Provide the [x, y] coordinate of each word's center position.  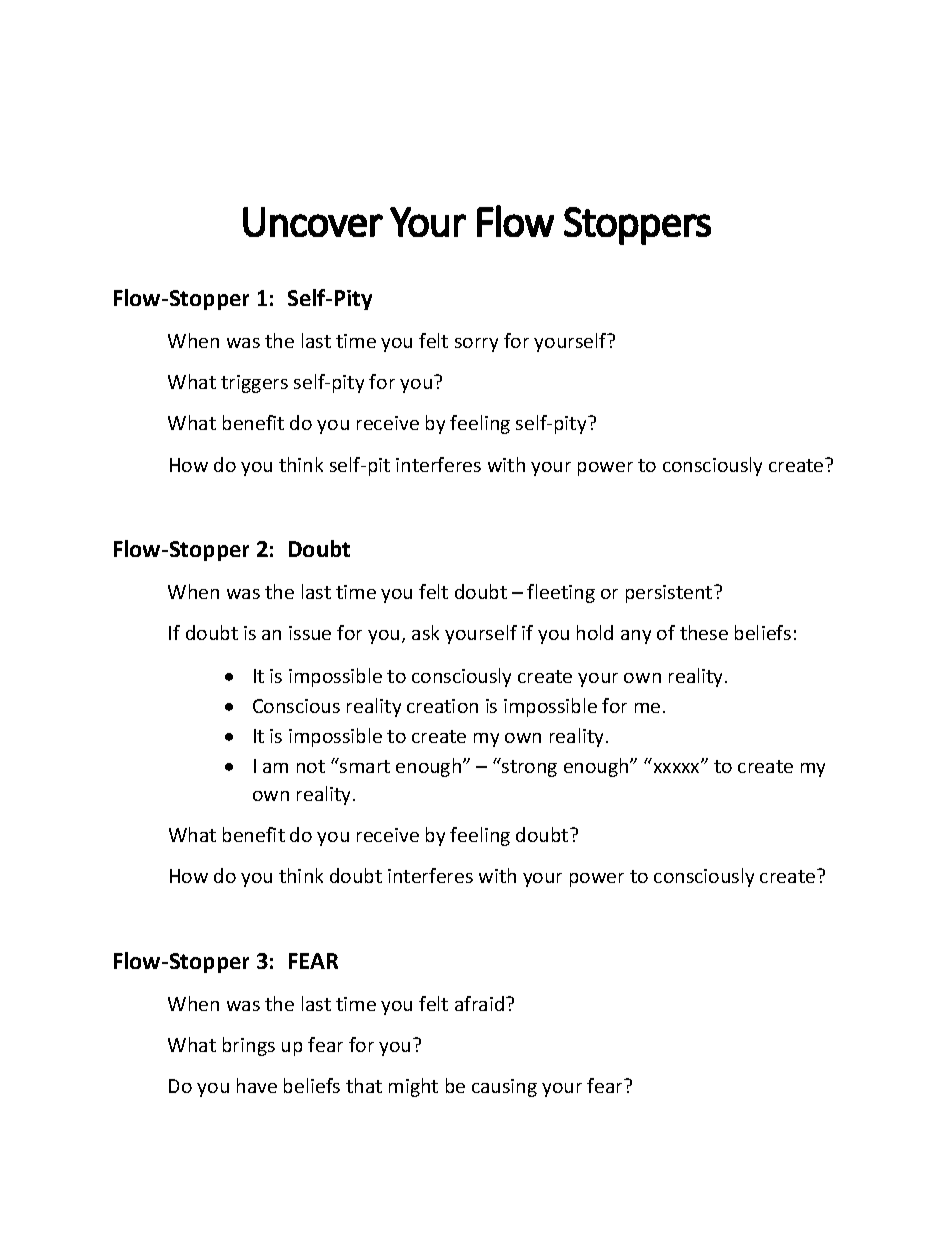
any [636, 637]
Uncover [313, 222]
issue [310, 633]
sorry [476, 345]
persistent [670, 594]
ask [425, 632]
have [257, 1085]
